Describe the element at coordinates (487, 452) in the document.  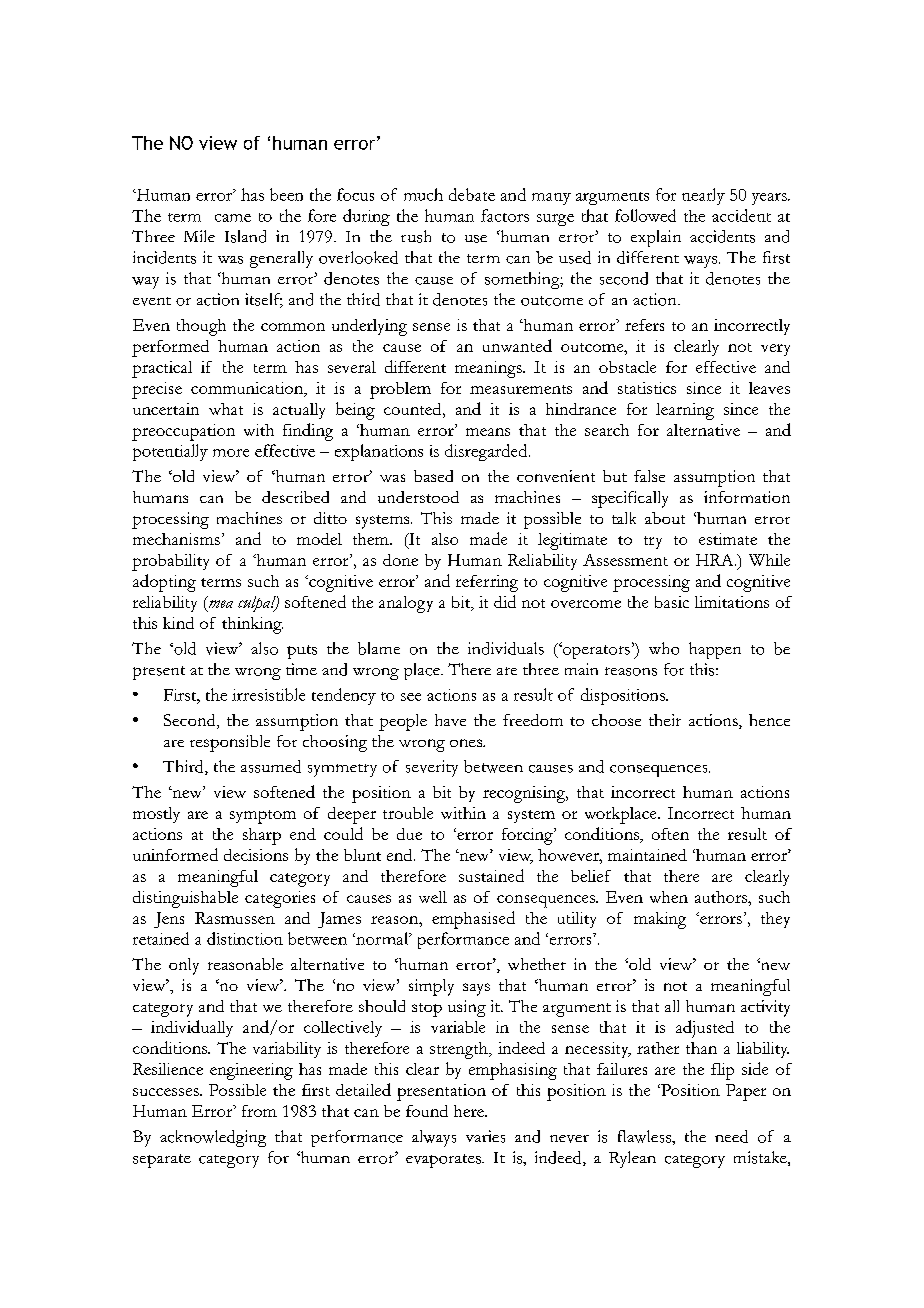
I see `disregarded` at that location.
